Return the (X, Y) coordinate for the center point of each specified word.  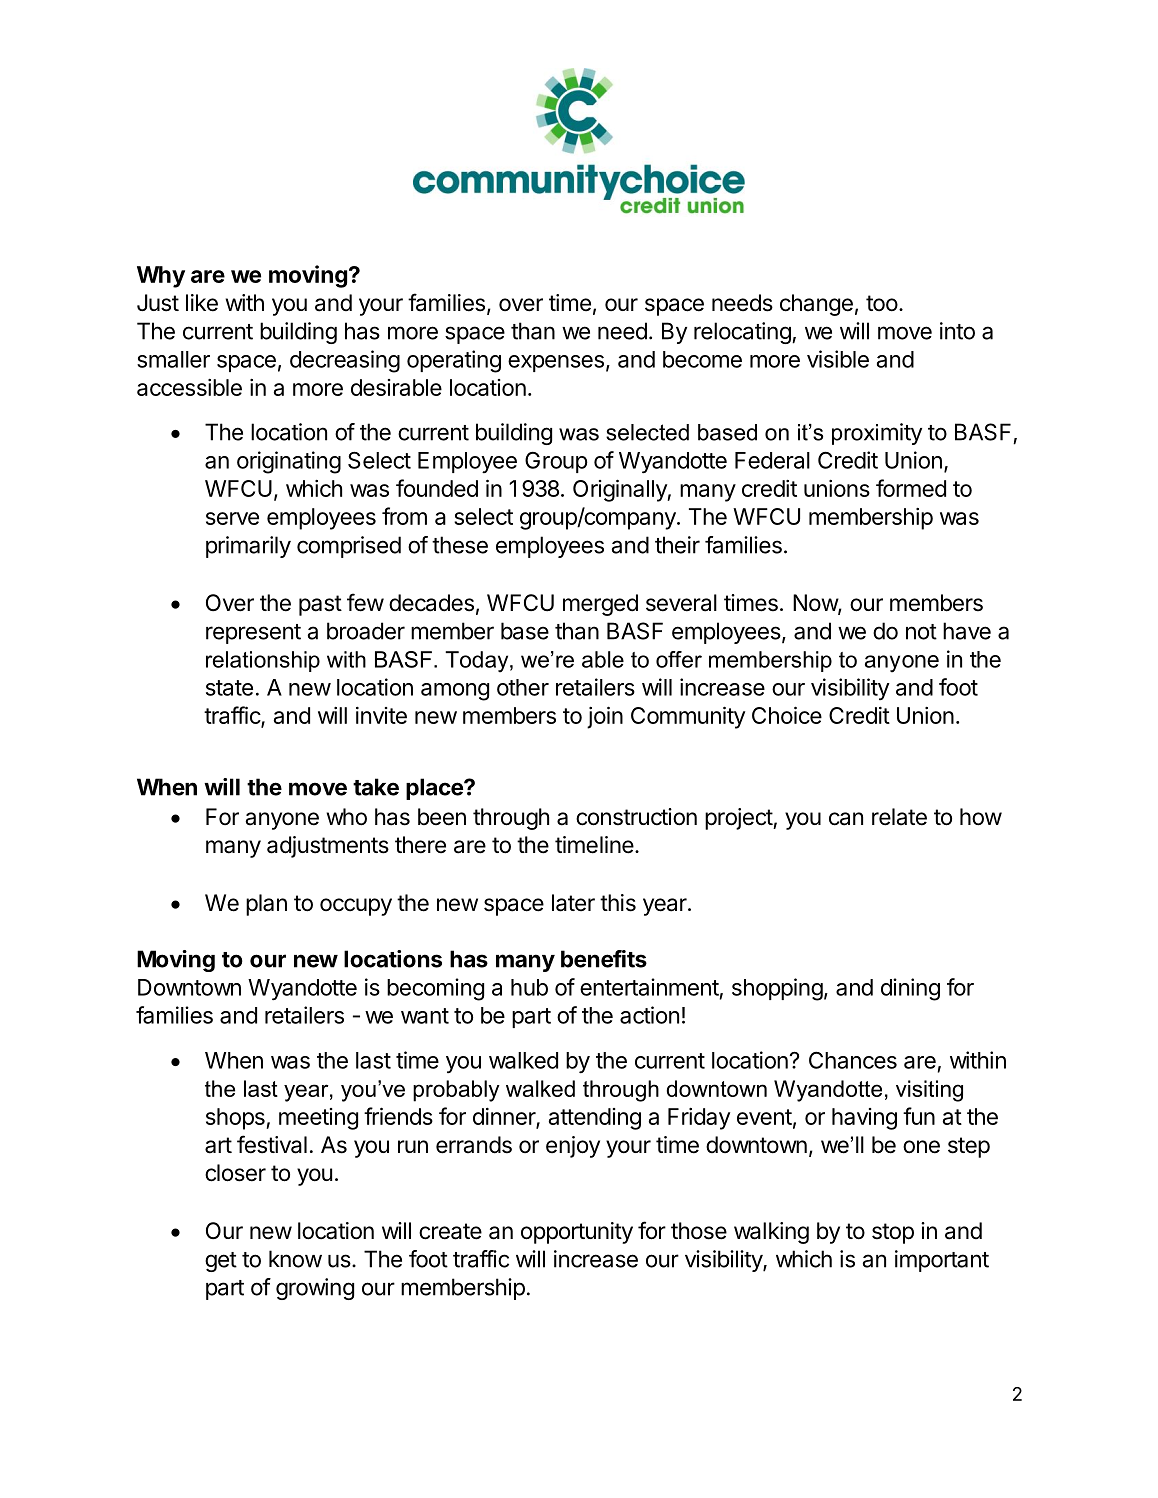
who (346, 817)
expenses (556, 363)
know (295, 1259)
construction (636, 817)
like (202, 303)
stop (893, 1233)
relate (899, 817)
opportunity (577, 1233)
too (882, 303)
